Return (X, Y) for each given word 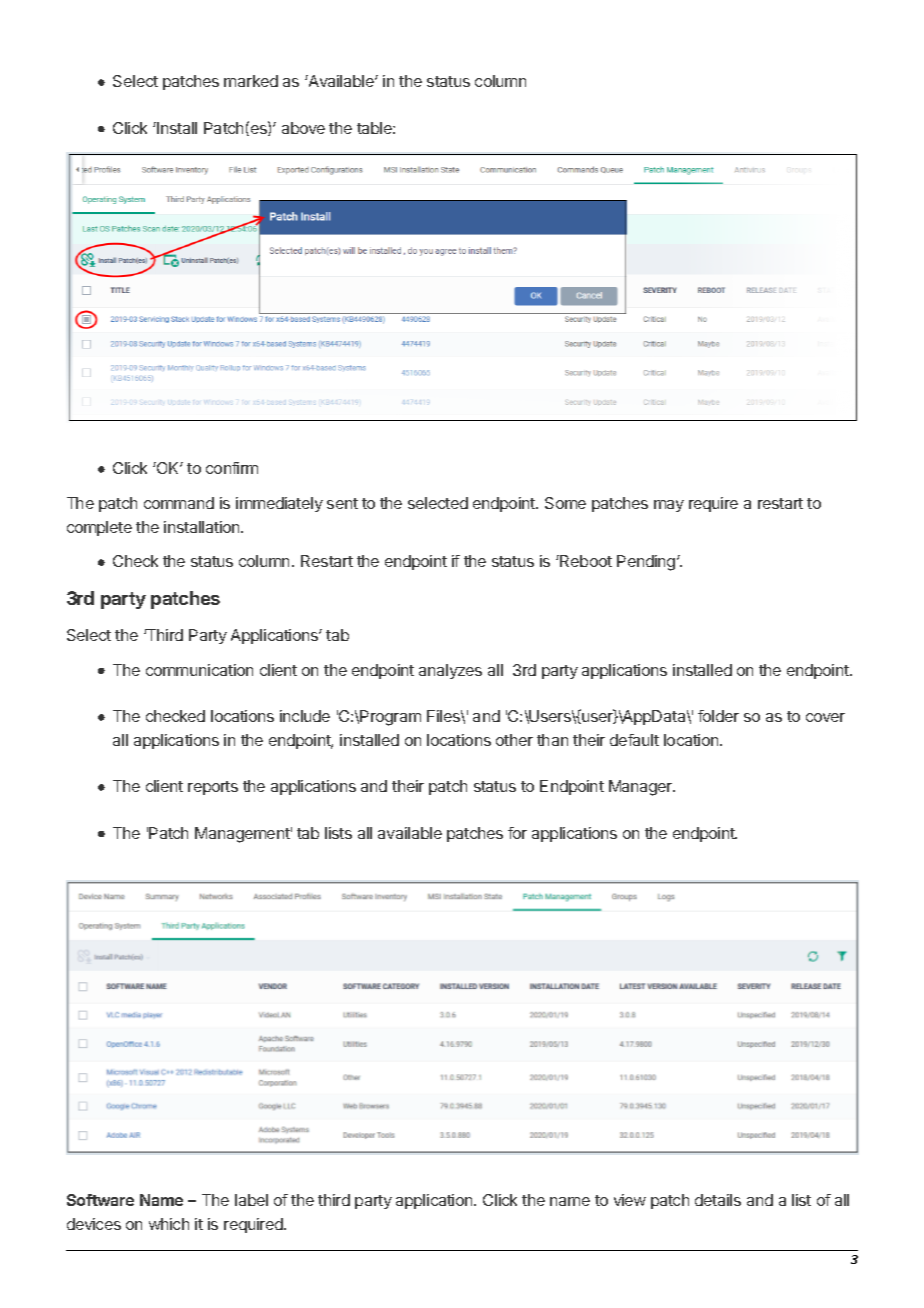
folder (718, 716)
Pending (647, 563)
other (514, 740)
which (169, 1224)
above (303, 128)
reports (213, 788)
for (517, 833)
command (179, 503)
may (669, 506)
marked (251, 81)
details (718, 1200)
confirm (232, 468)
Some (565, 503)
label (251, 1200)
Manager (642, 788)
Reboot (585, 561)
